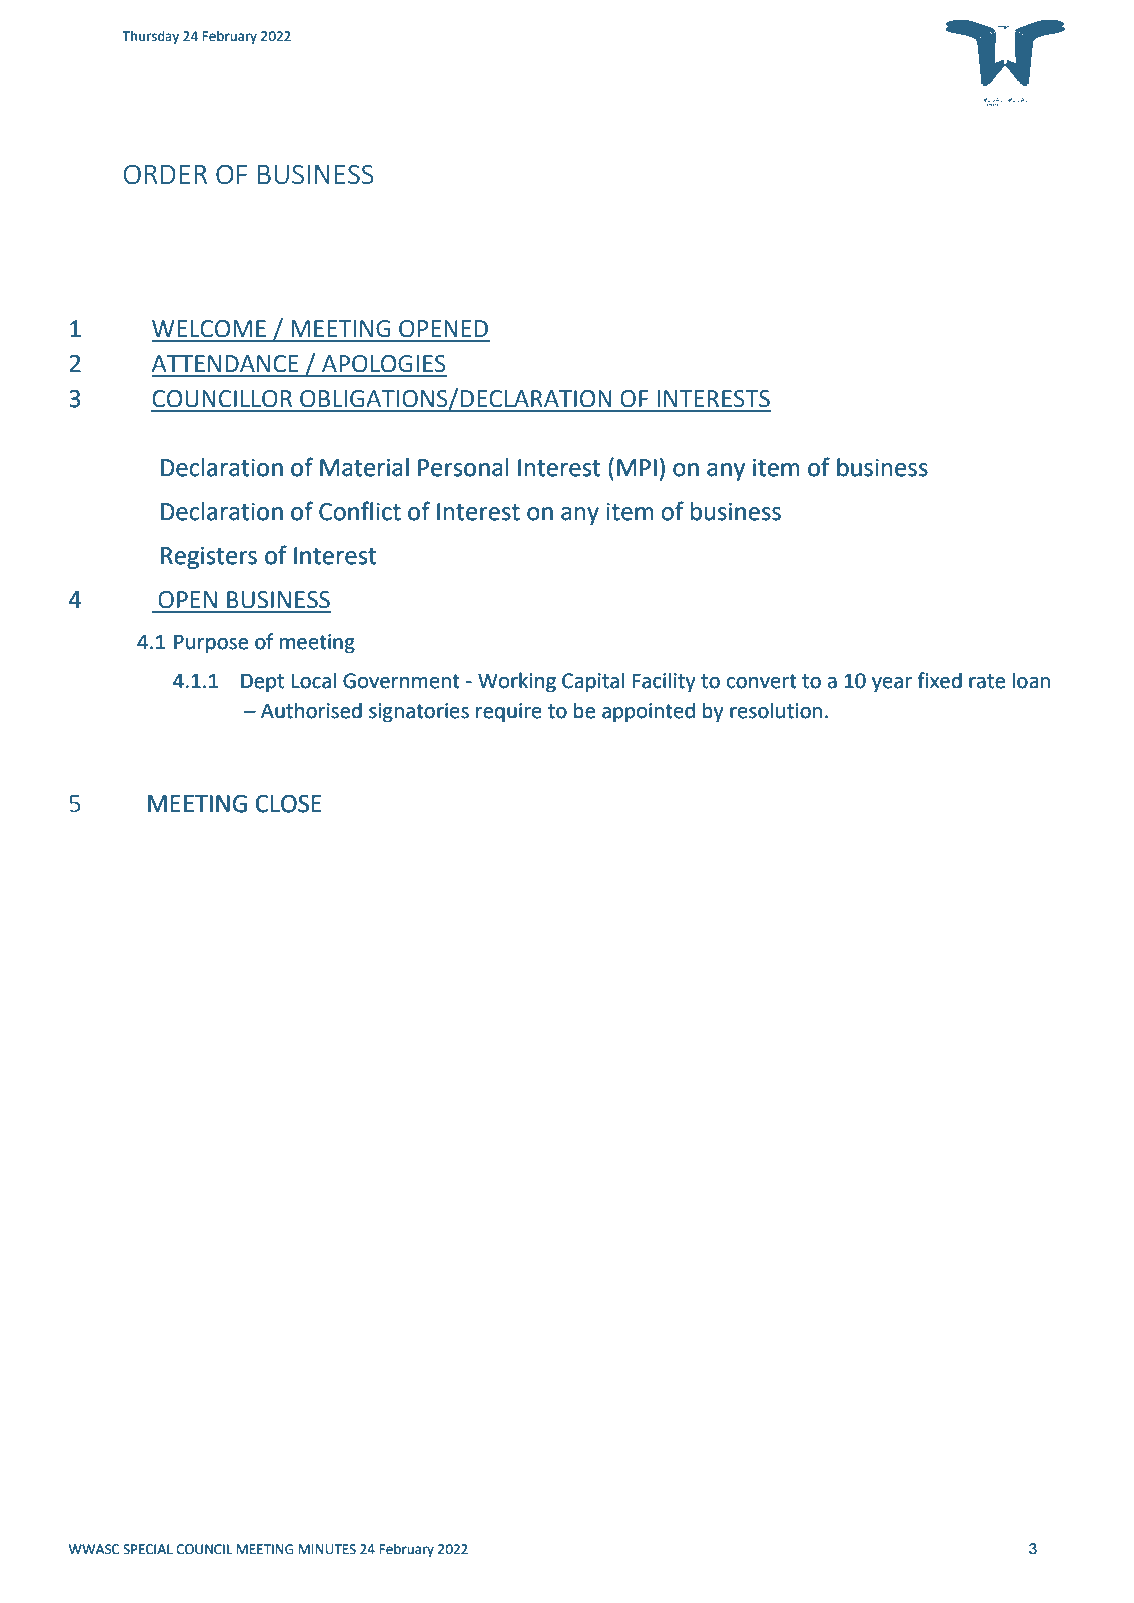 The image size is (1134, 1603). What do you see at coordinates (150, 37) in the screenshot?
I see `Thursday` at bounding box center [150, 37].
